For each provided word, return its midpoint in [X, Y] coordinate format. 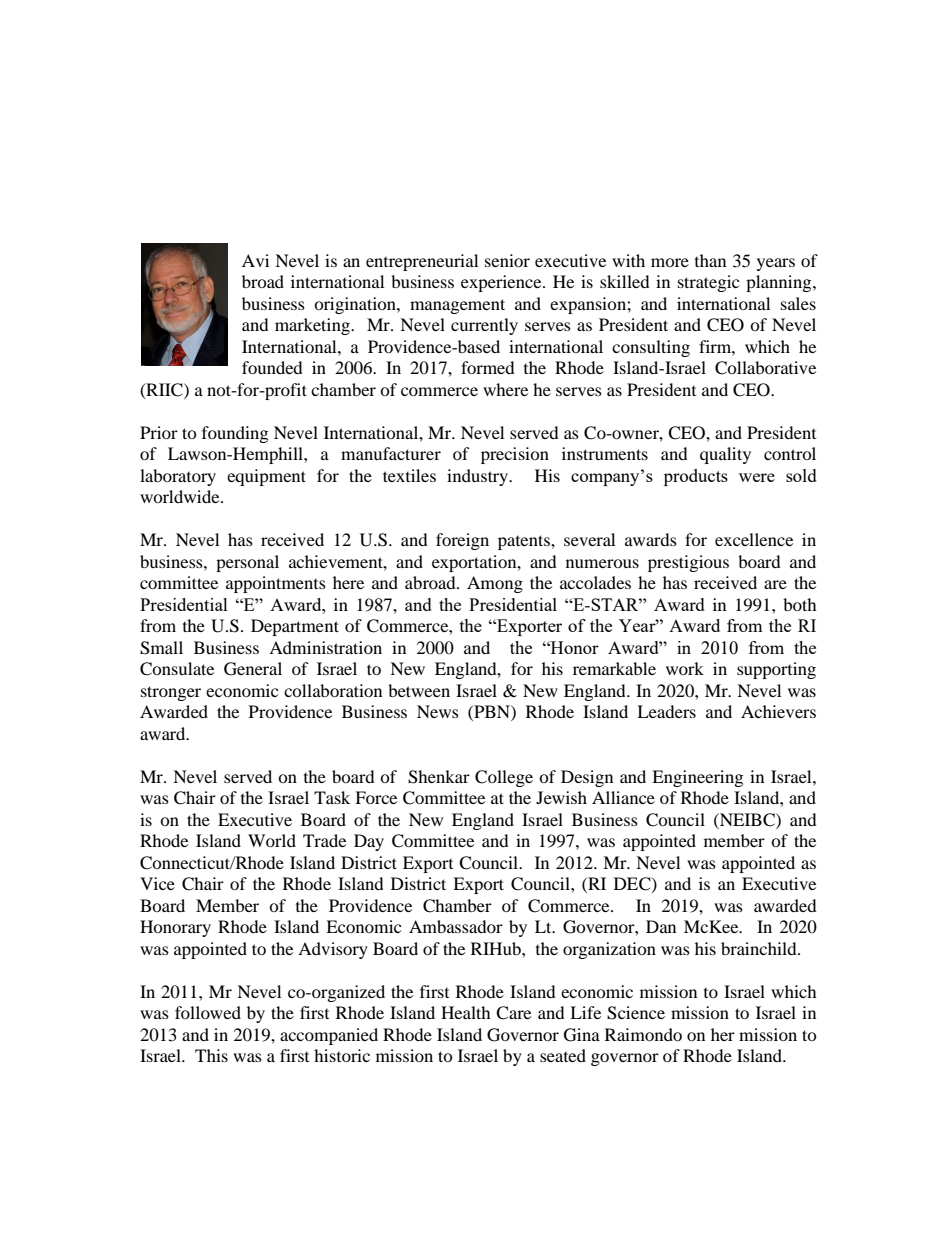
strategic [708, 283]
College [504, 778]
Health [466, 1012]
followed [208, 1012]
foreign [462, 541]
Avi [255, 260]
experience [502, 283]
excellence [754, 539]
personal [247, 563]
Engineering [697, 778]
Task [332, 797]
